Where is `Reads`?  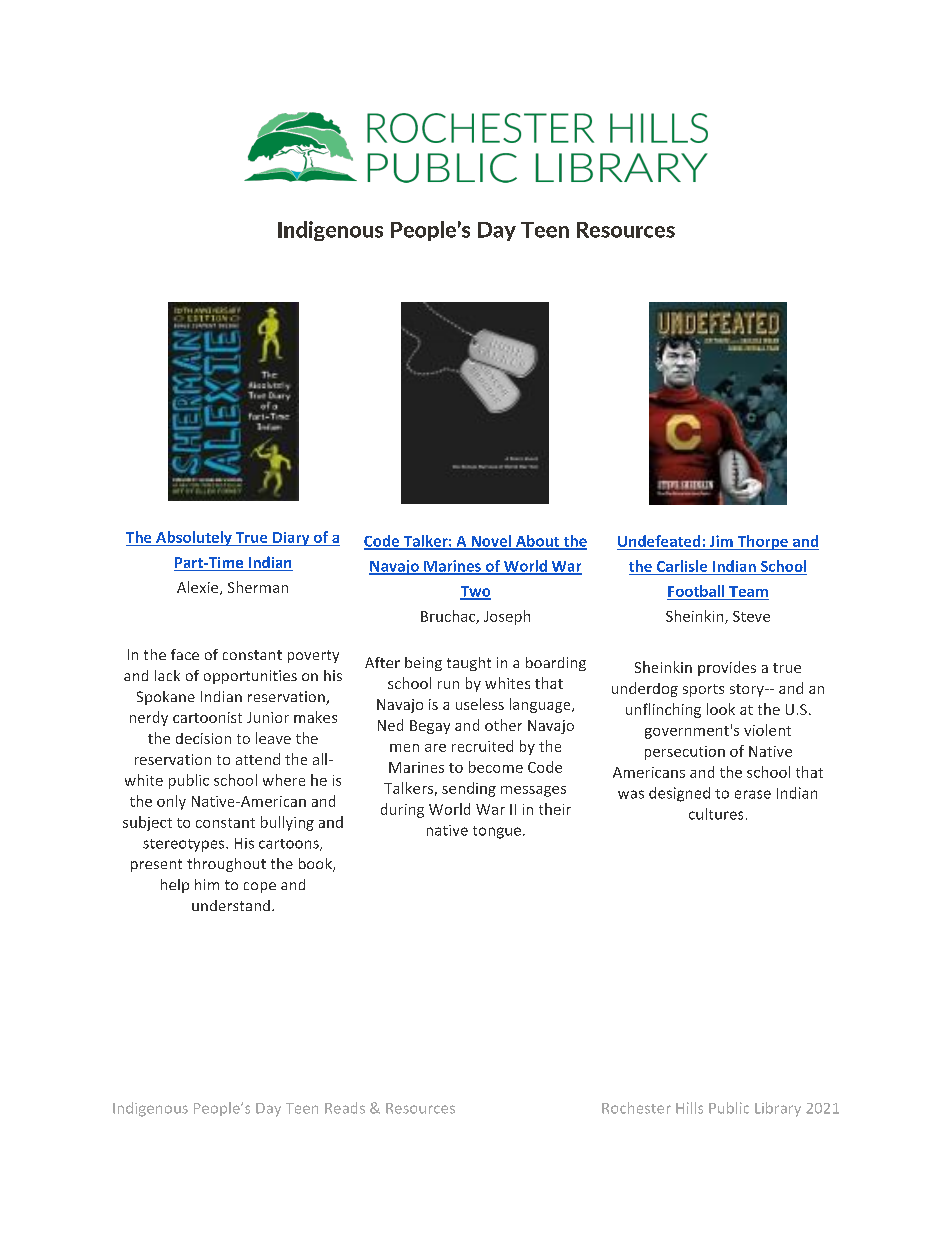 Reads is located at coordinates (345, 1108).
